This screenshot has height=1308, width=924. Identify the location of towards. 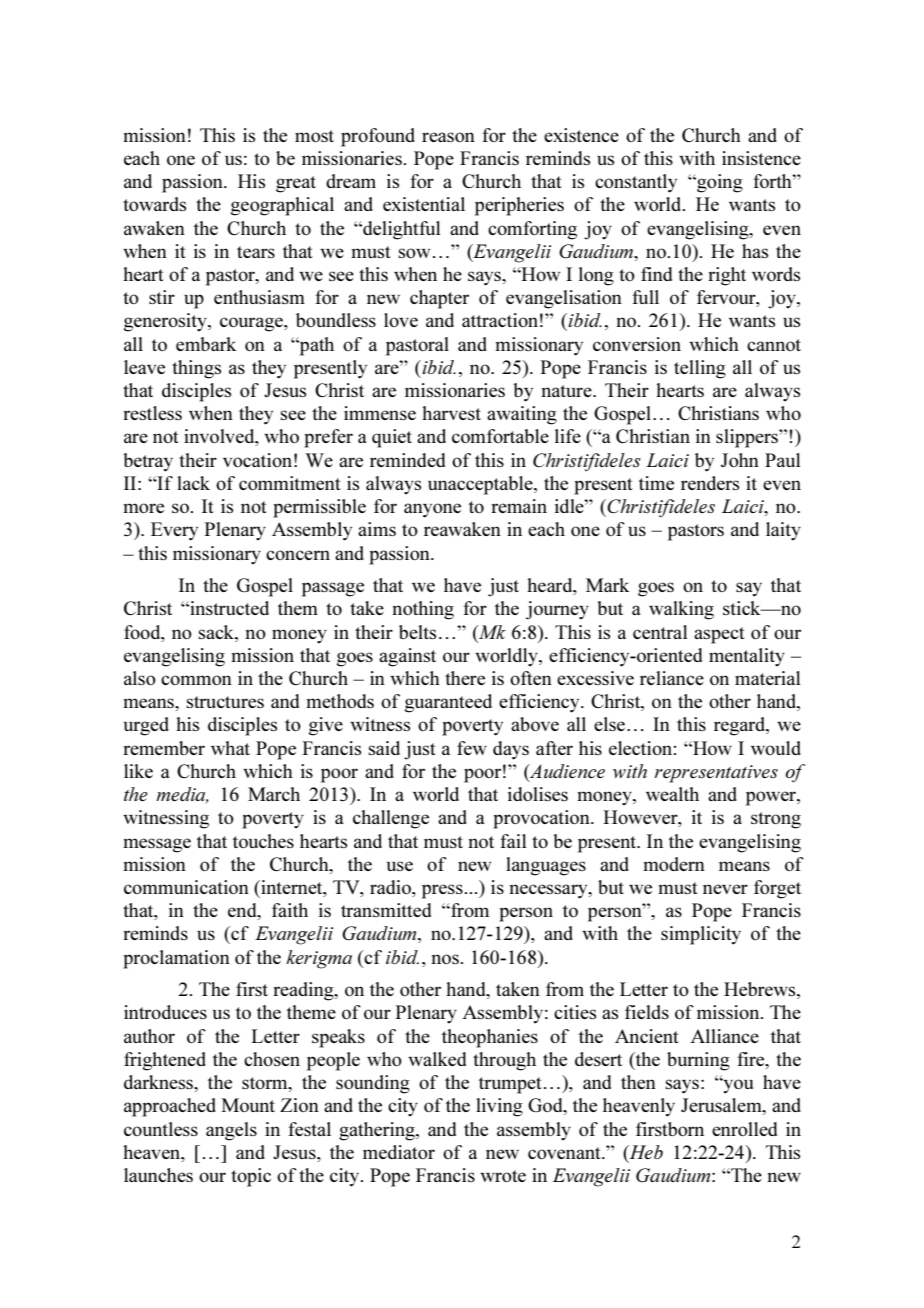
(154, 204).
